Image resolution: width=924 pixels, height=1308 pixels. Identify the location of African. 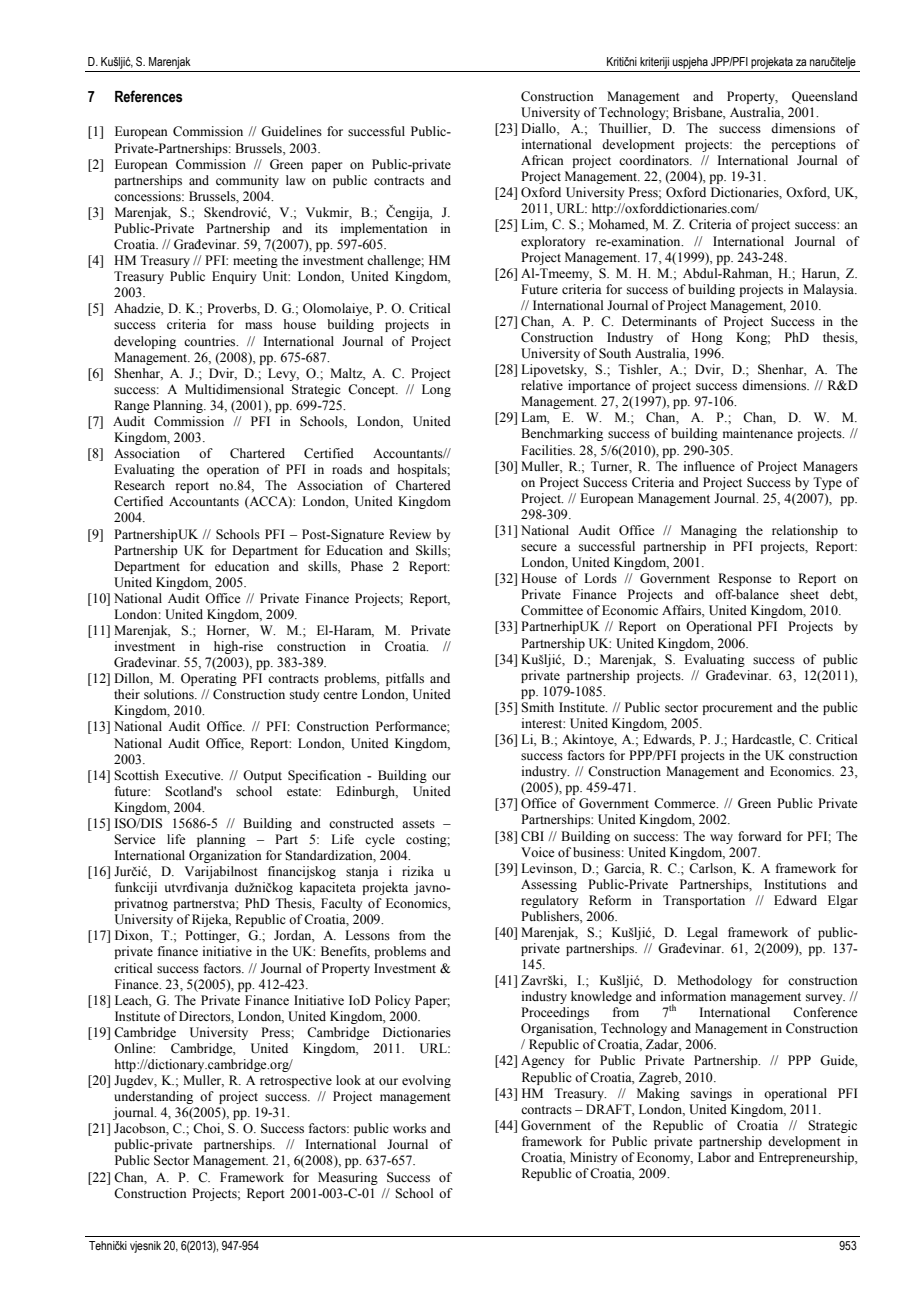
(542, 160).
